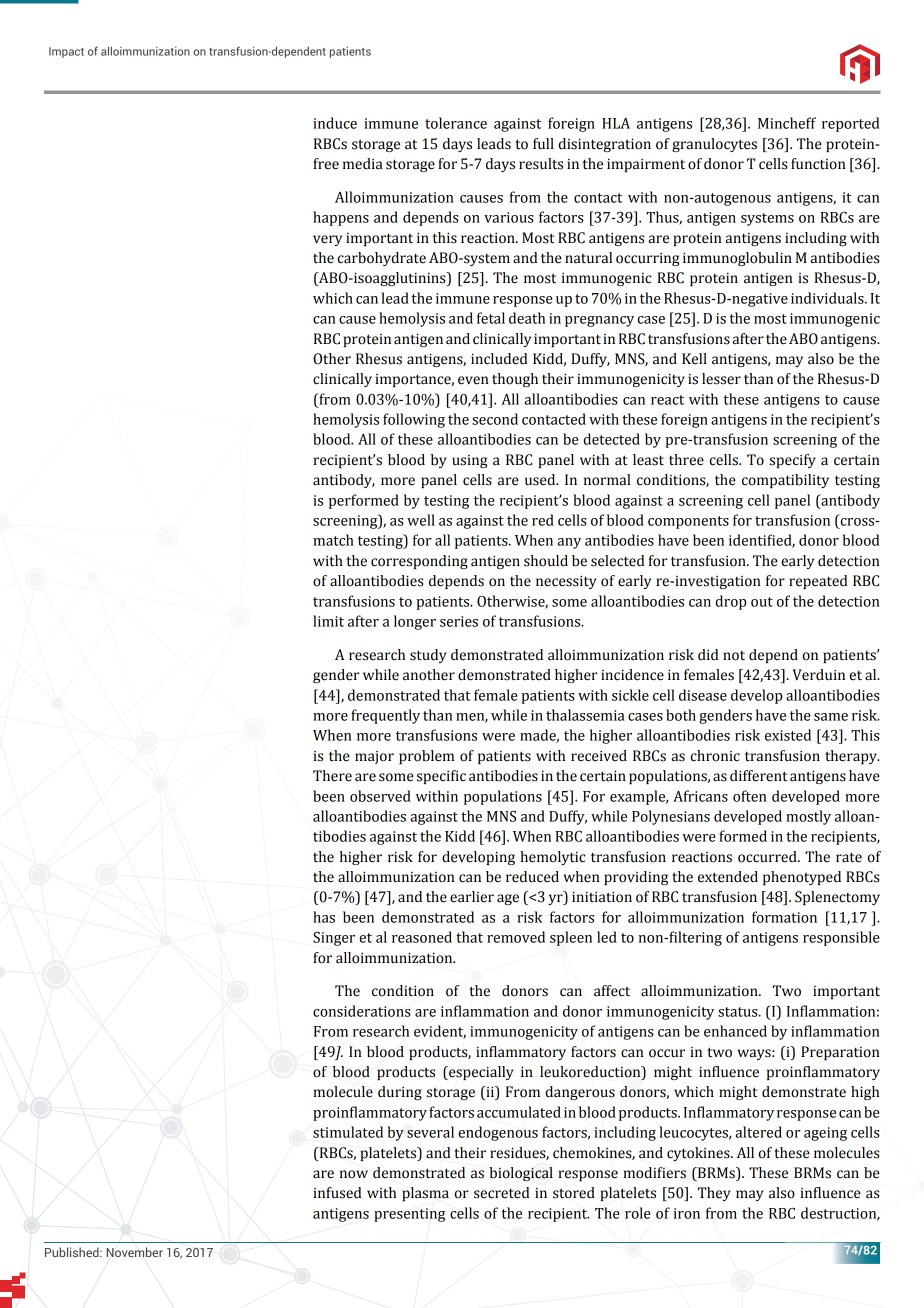 The height and width of the screenshot is (1308, 924). I want to click on Impact, so click(66, 52).
